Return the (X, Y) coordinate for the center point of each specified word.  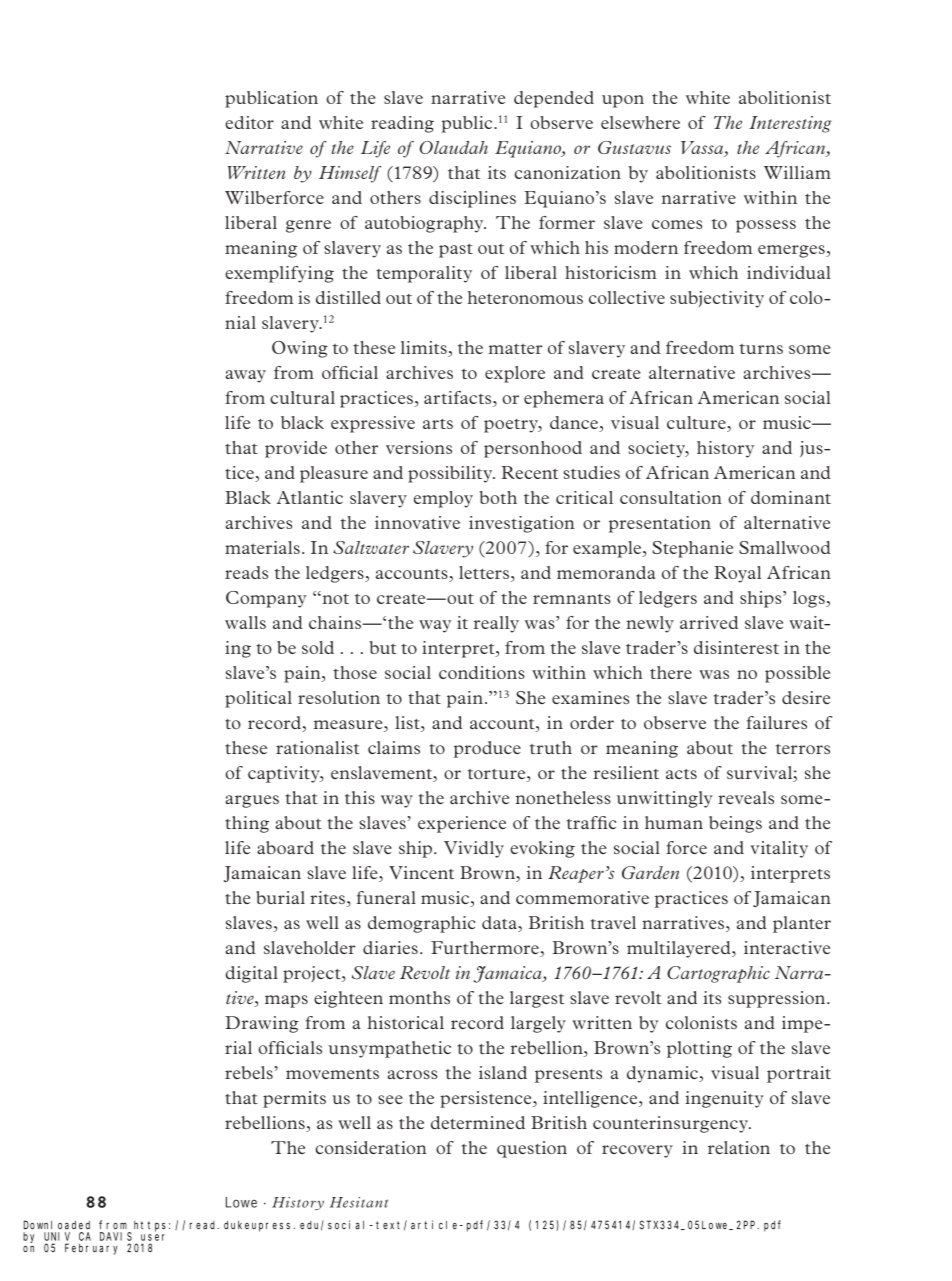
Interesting (790, 124)
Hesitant (359, 1202)
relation (739, 1147)
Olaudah (454, 147)
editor (249, 122)
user (153, 1237)
